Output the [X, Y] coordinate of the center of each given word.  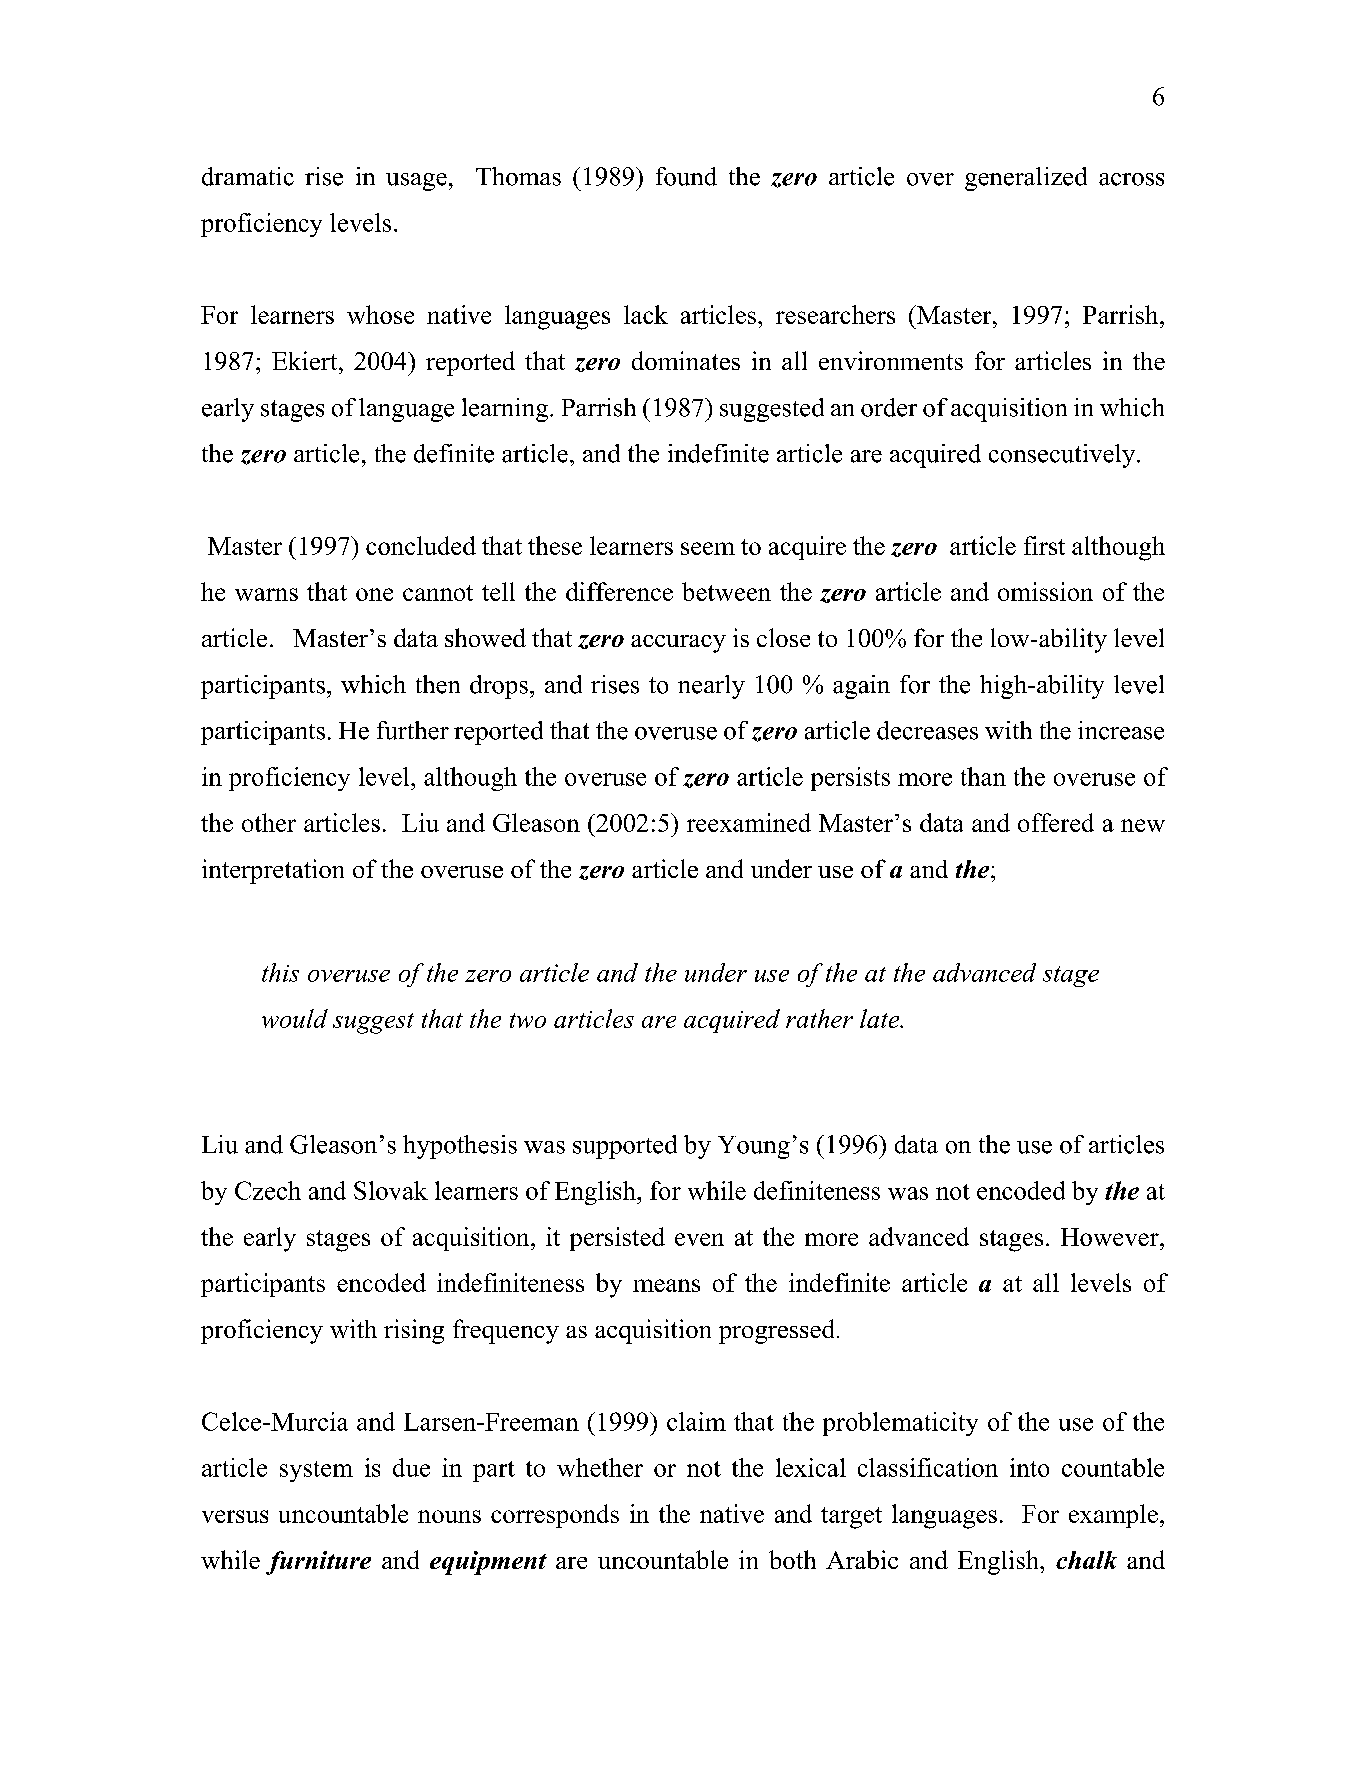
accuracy [678, 644]
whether [600, 1467]
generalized [1026, 179]
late [881, 1018]
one [374, 594]
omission [1045, 591]
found [686, 176]
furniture [318, 1563]
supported [625, 1147]
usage [416, 182]
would [295, 1018]
